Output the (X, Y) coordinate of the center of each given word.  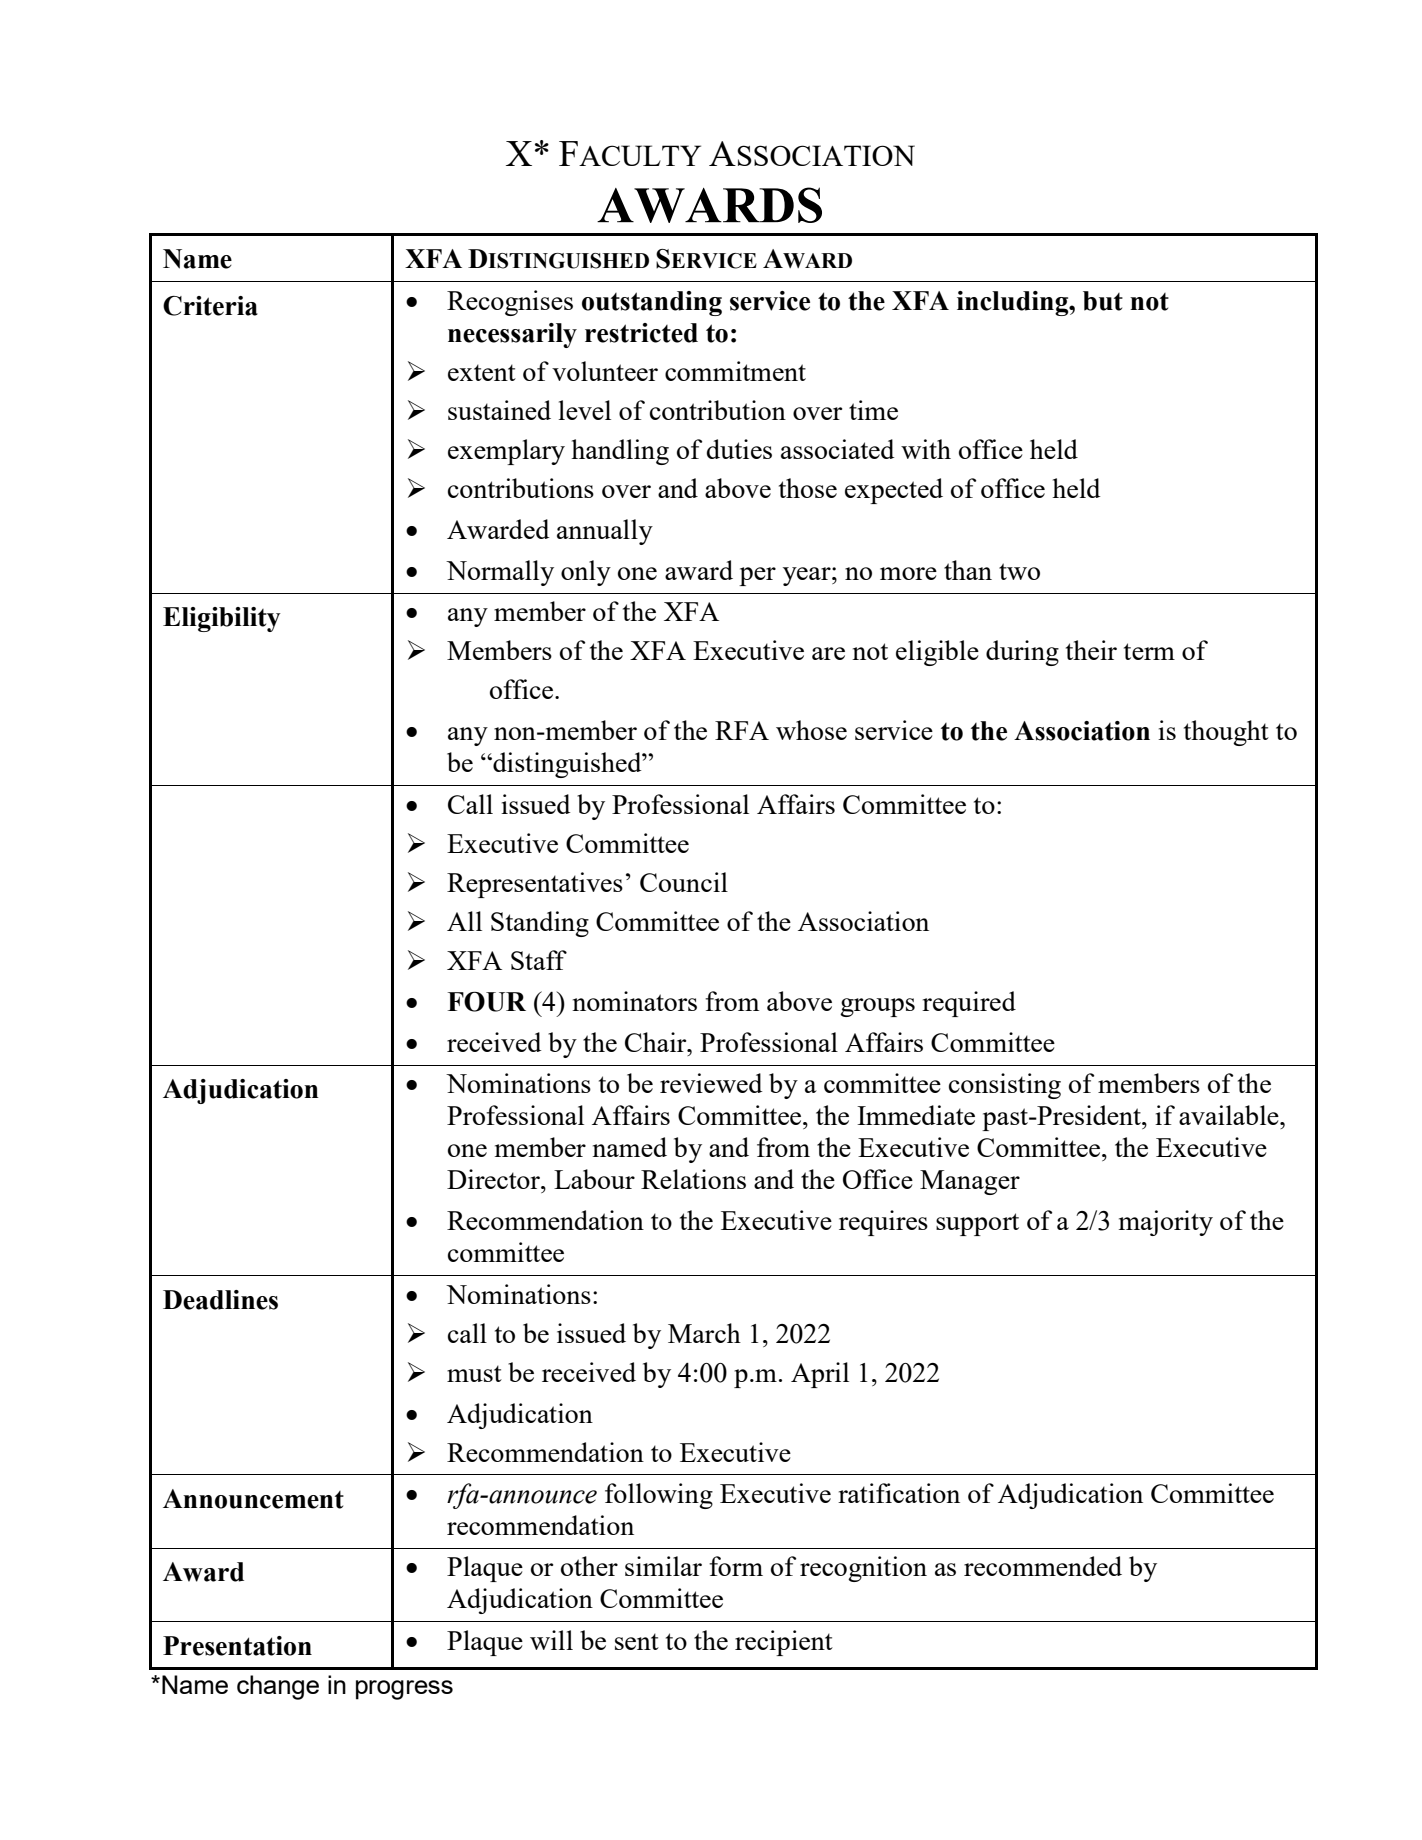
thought (1226, 733)
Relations (693, 1179)
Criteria (210, 306)
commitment (735, 371)
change (278, 1687)
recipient (784, 1643)
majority (1166, 1223)
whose (811, 730)
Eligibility (222, 619)
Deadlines (220, 1300)
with (926, 449)
